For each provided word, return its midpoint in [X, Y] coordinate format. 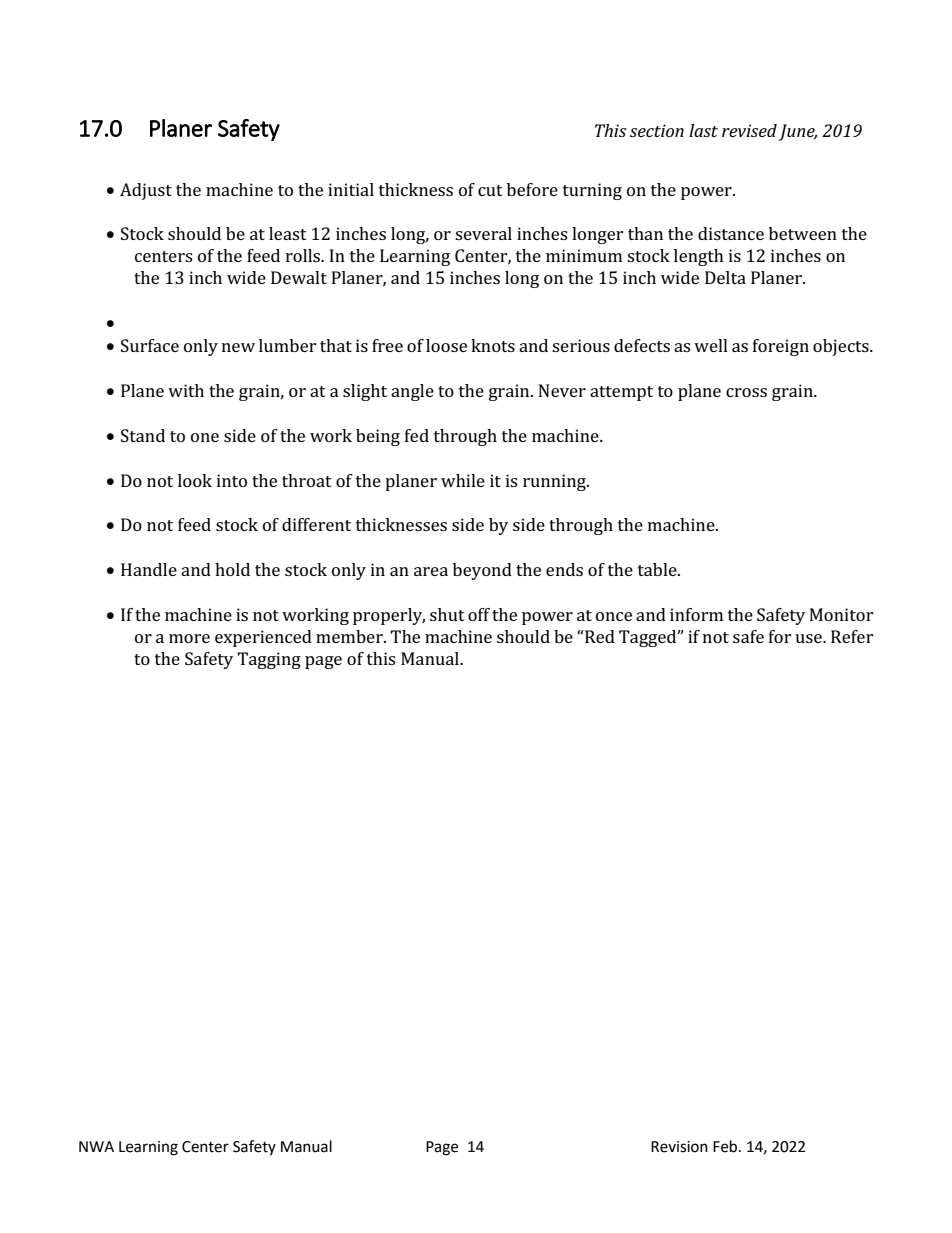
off [479, 614]
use [809, 638]
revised [749, 130]
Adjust [146, 191]
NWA [96, 1146]
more [189, 638]
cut [490, 190]
